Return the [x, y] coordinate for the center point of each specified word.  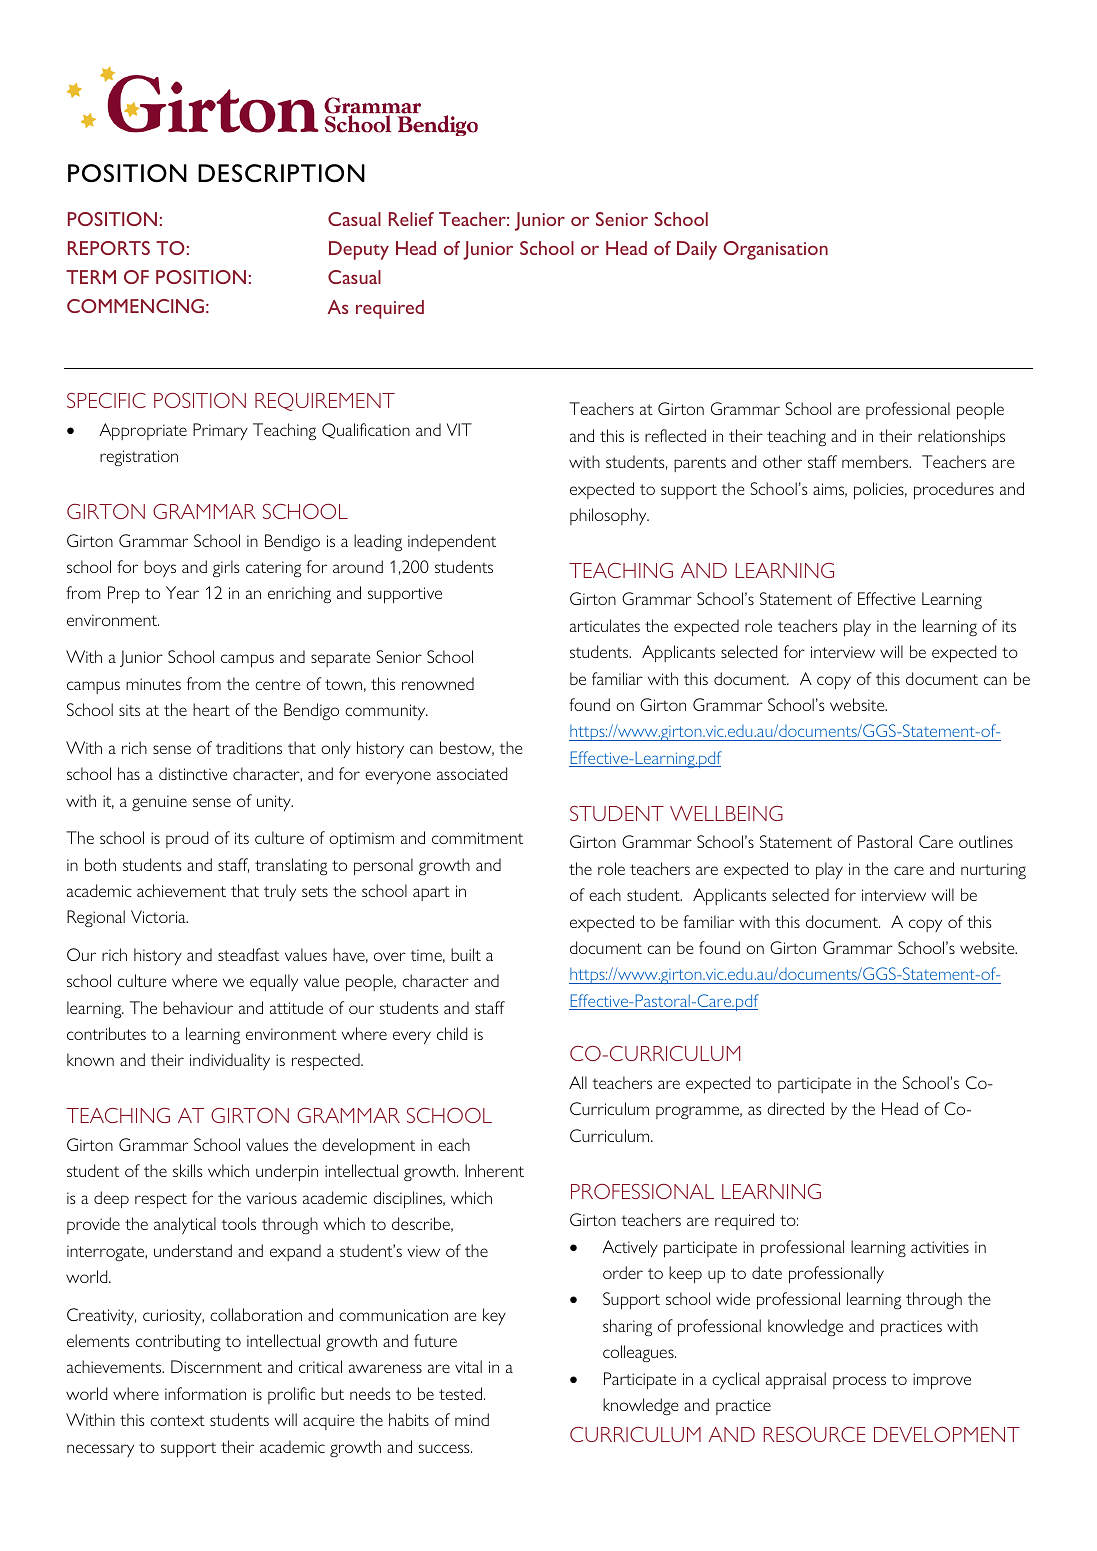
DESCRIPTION [281, 173]
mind [472, 1419]
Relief [411, 219]
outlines [986, 841]
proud [187, 839]
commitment [477, 838]
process [859, 1382]
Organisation [775, 250]
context [177, 1420]
